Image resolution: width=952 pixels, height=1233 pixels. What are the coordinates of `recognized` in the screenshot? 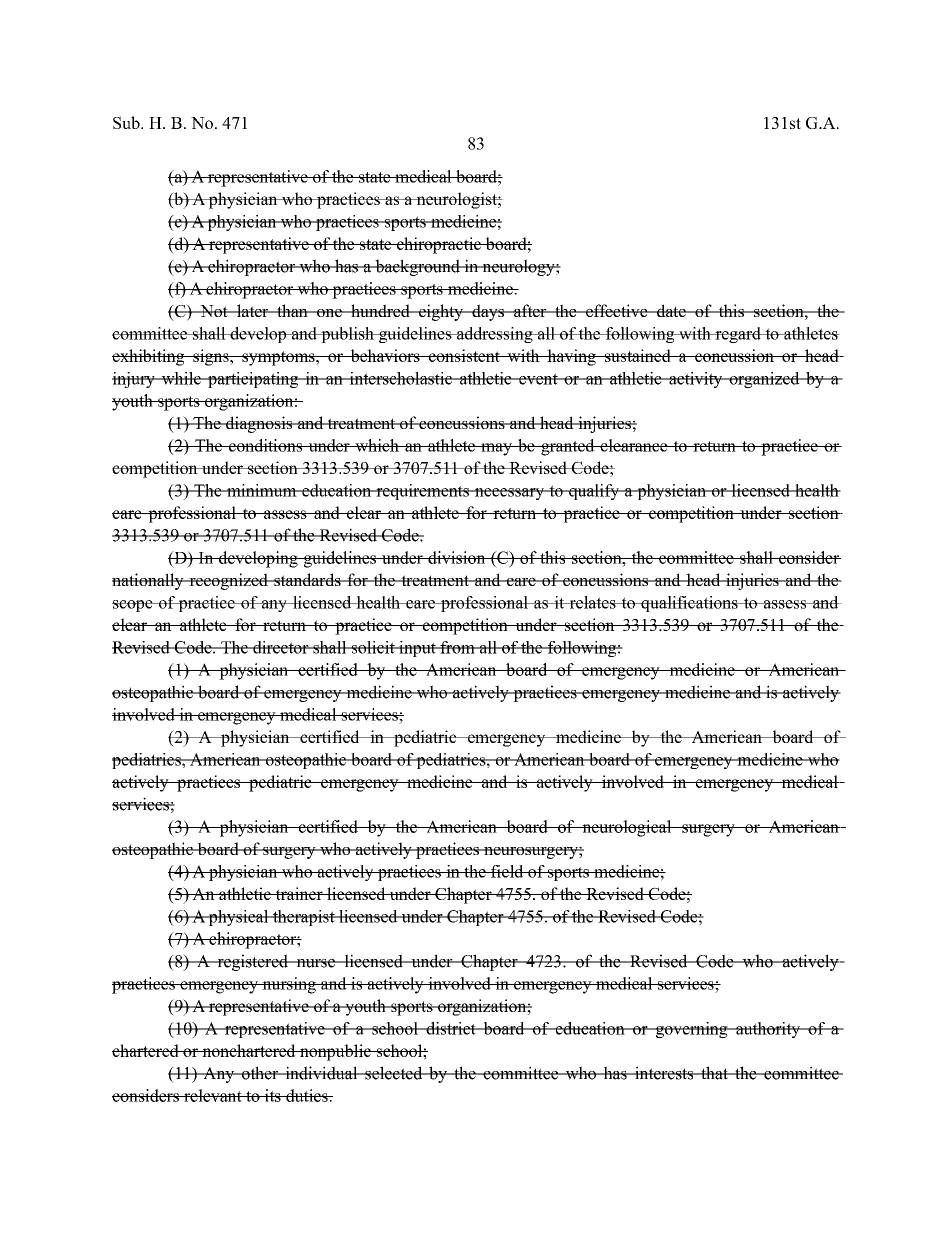 It's located at (228, 581).
